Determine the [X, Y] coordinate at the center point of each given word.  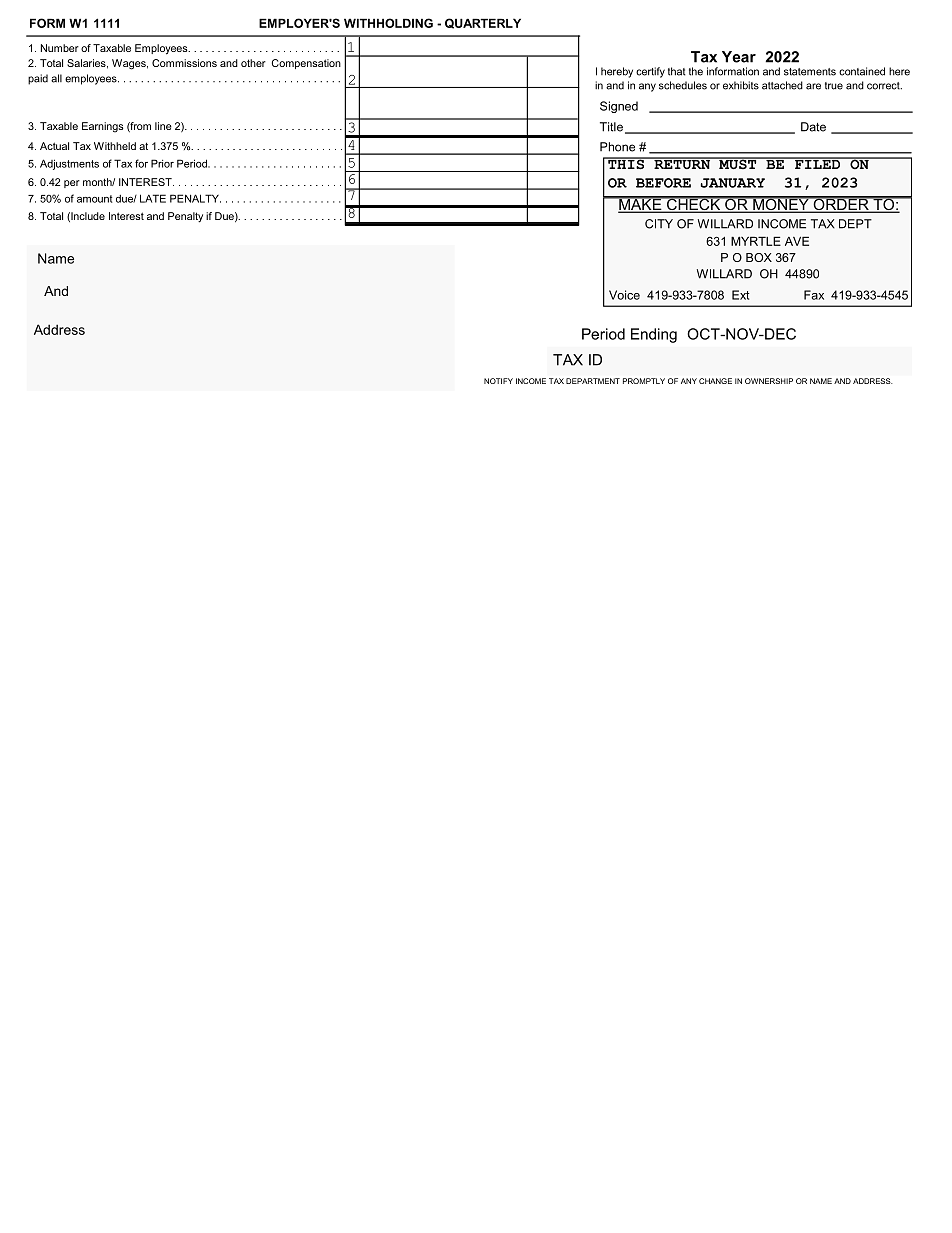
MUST [738, 163]
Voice [624, 295]
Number [60, 48]
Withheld [115, 146]
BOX [759, 257]
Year [739, 57]
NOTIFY [498, 381]
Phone [617, 147]
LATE [153, 198]
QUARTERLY [483, 23]
